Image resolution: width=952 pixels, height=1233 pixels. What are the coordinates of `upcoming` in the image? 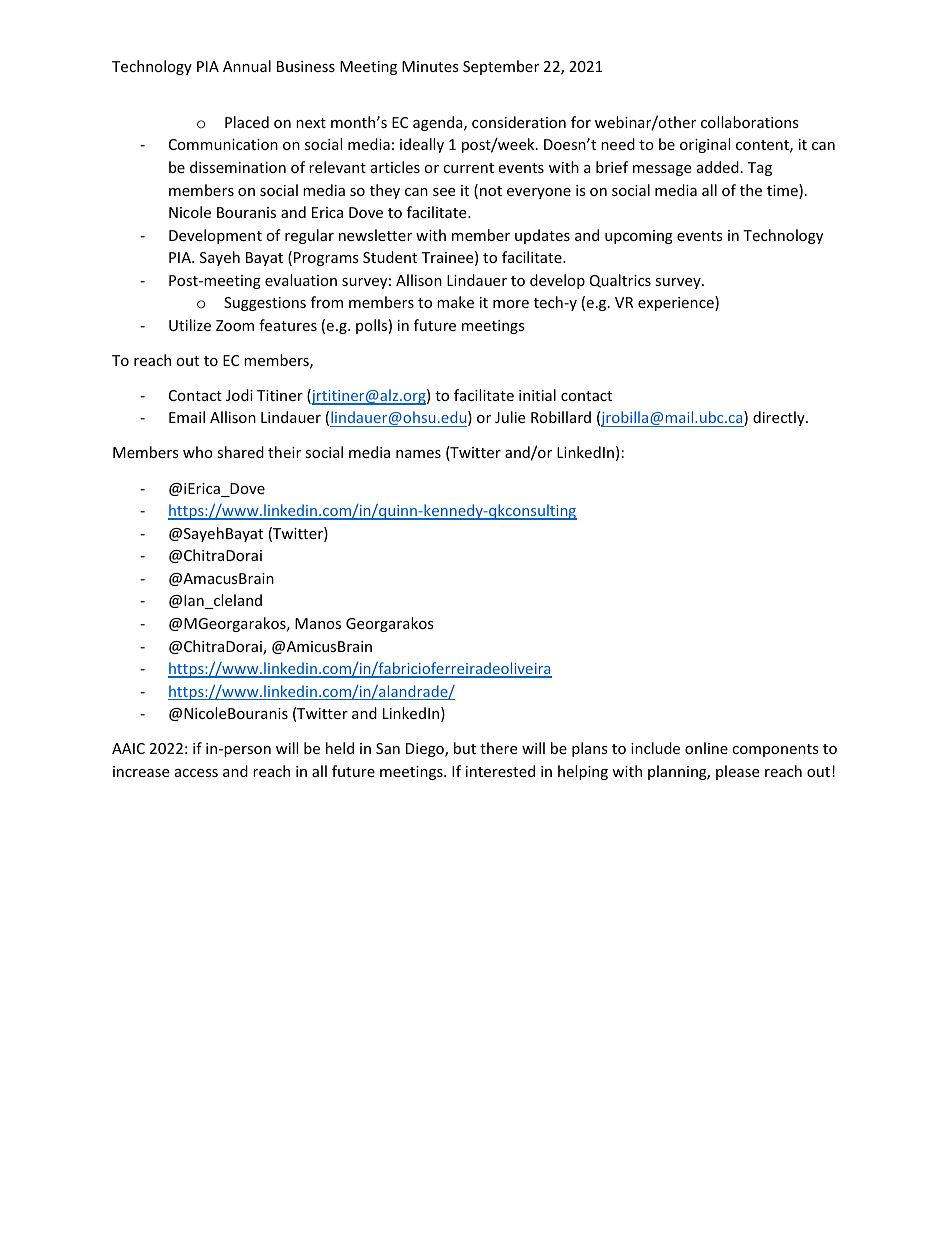 It's located at (639, 237).
